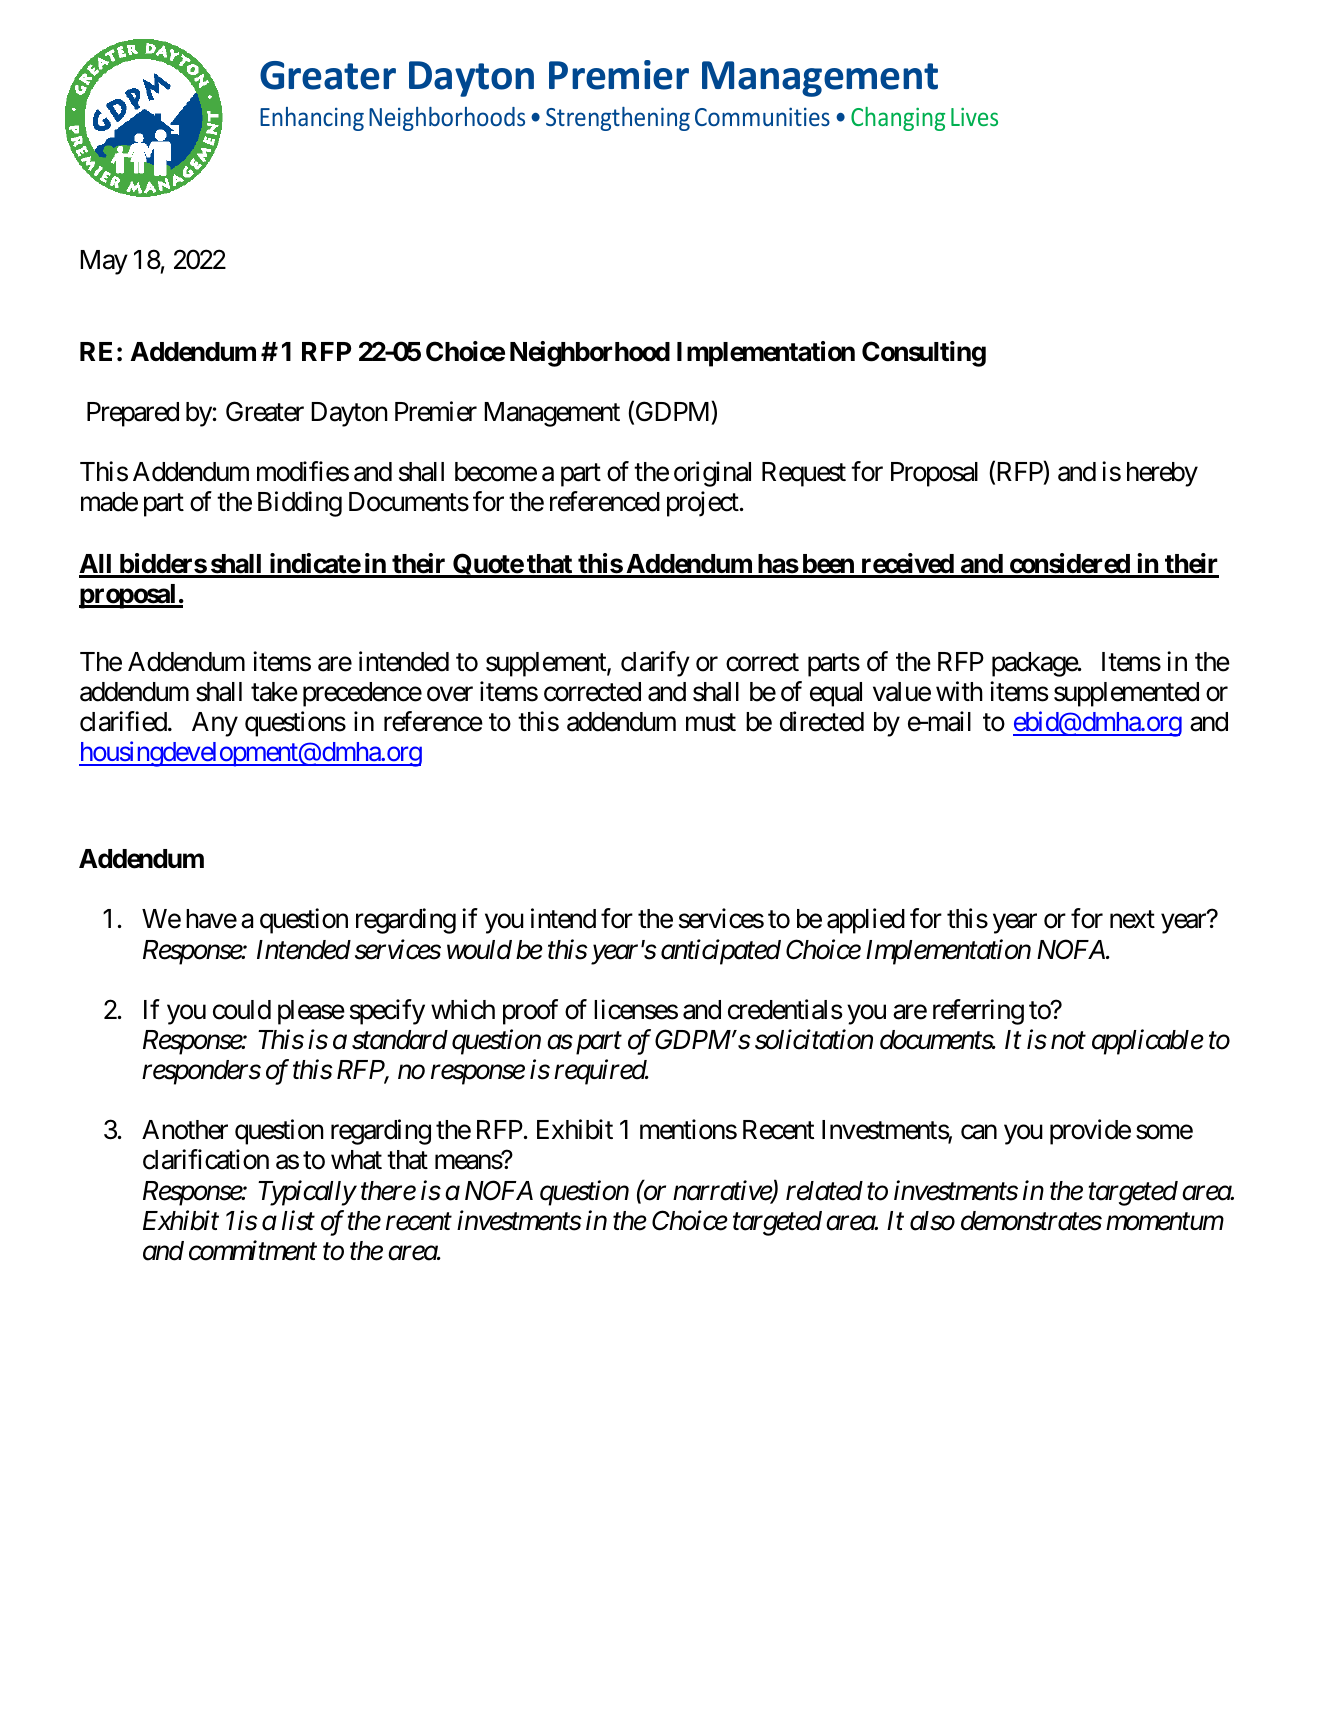 The width and height of the screenshot is (1336, 1729). What do you see at coordinates (703, 504) in the screenshot?
I see `project` at bounding box center [703, 504].
